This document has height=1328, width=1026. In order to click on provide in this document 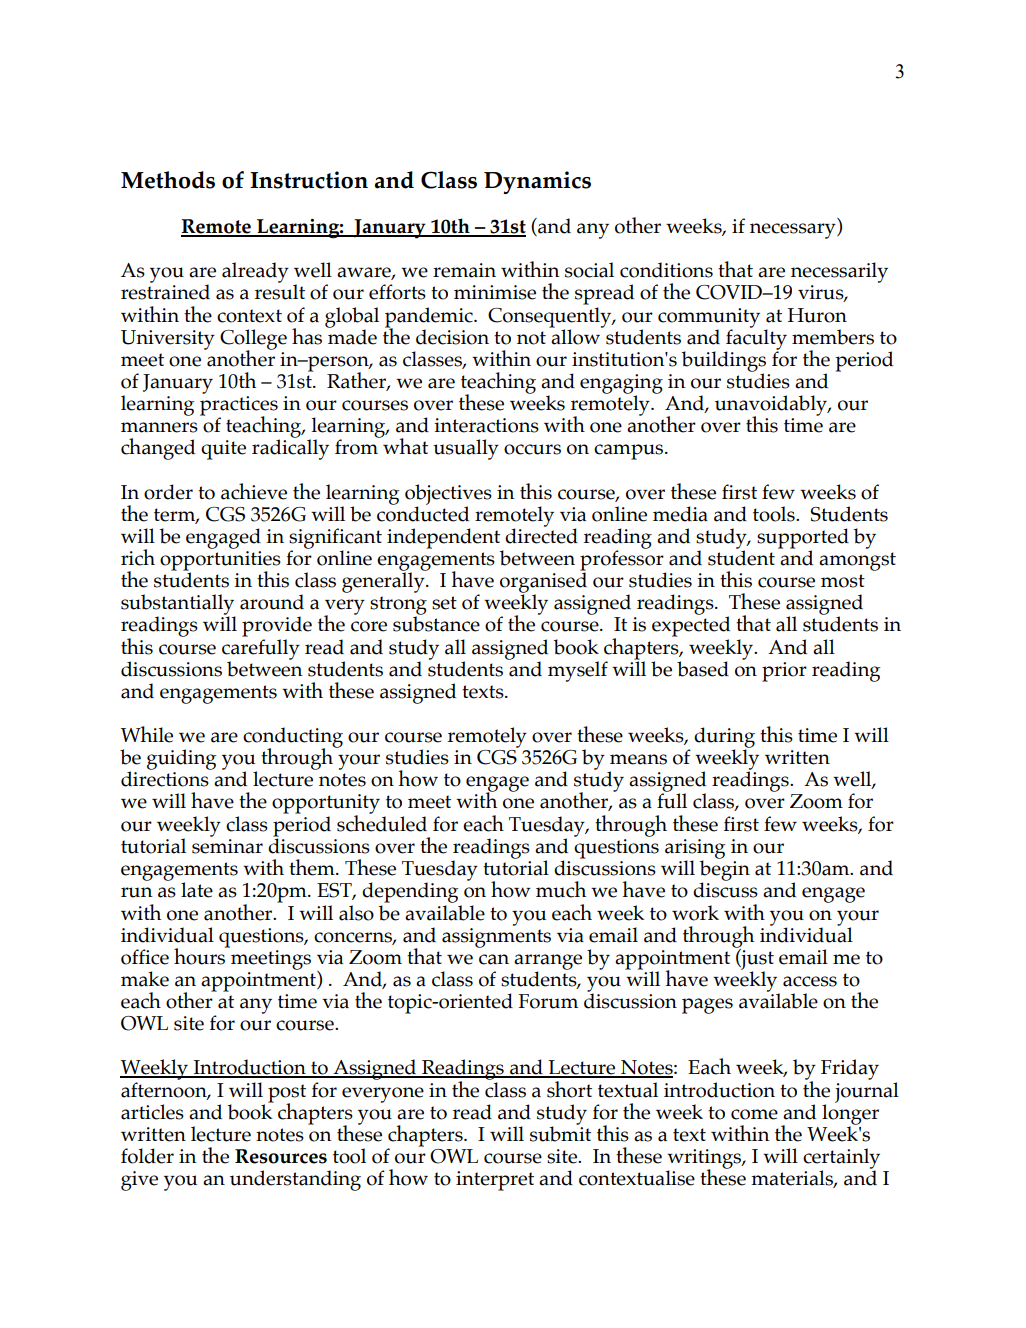, I will do `click(277, 626)`.
